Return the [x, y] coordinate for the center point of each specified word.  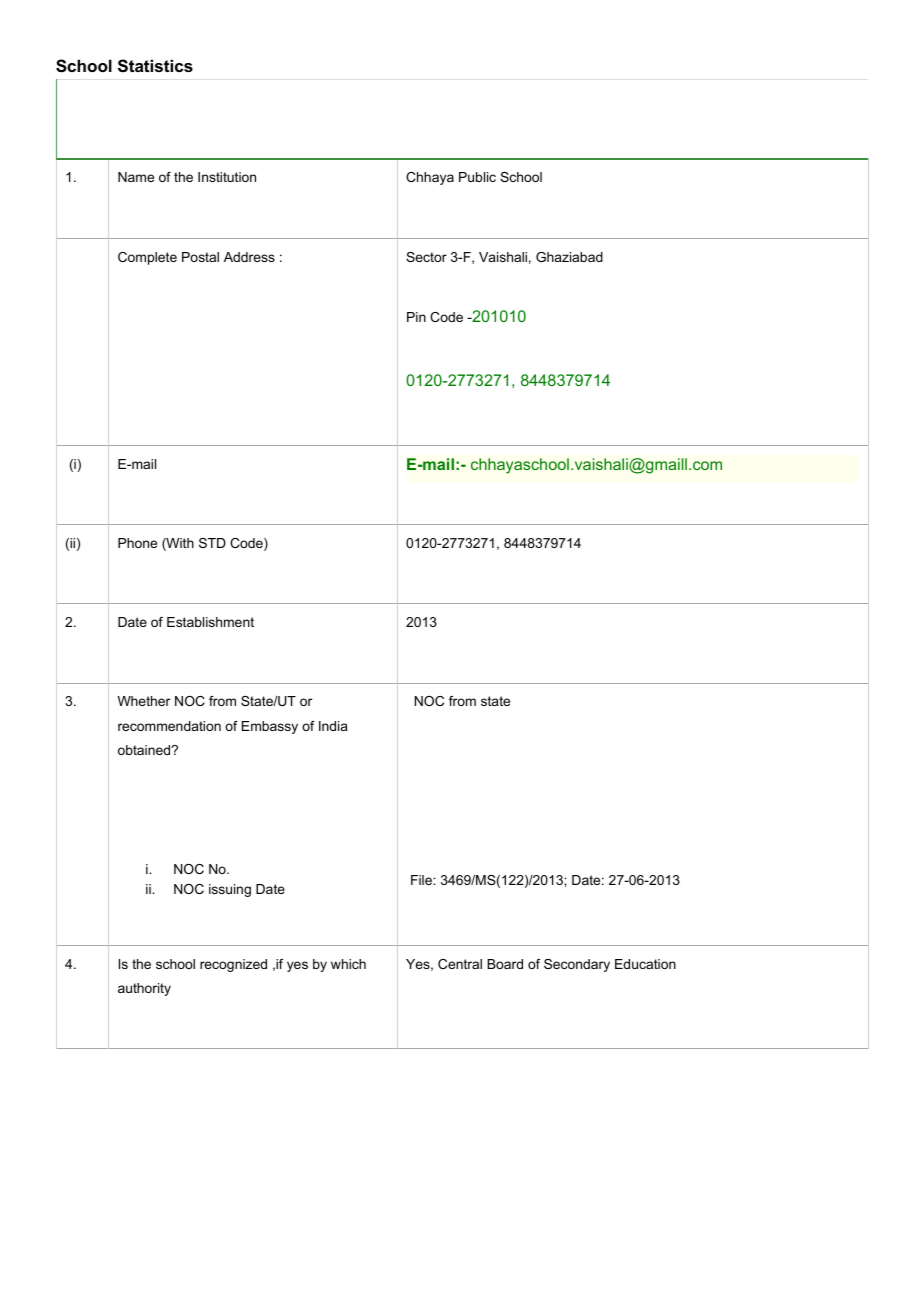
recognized [233, 965]
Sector [426, 257]
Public [477, 177]
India [333, 726]
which [348, 964]
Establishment [210, 622]
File [422, 880]
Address [249, 257]
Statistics [155, 66]
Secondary [577, 965]
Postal [200, 257]
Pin [416, 317]
